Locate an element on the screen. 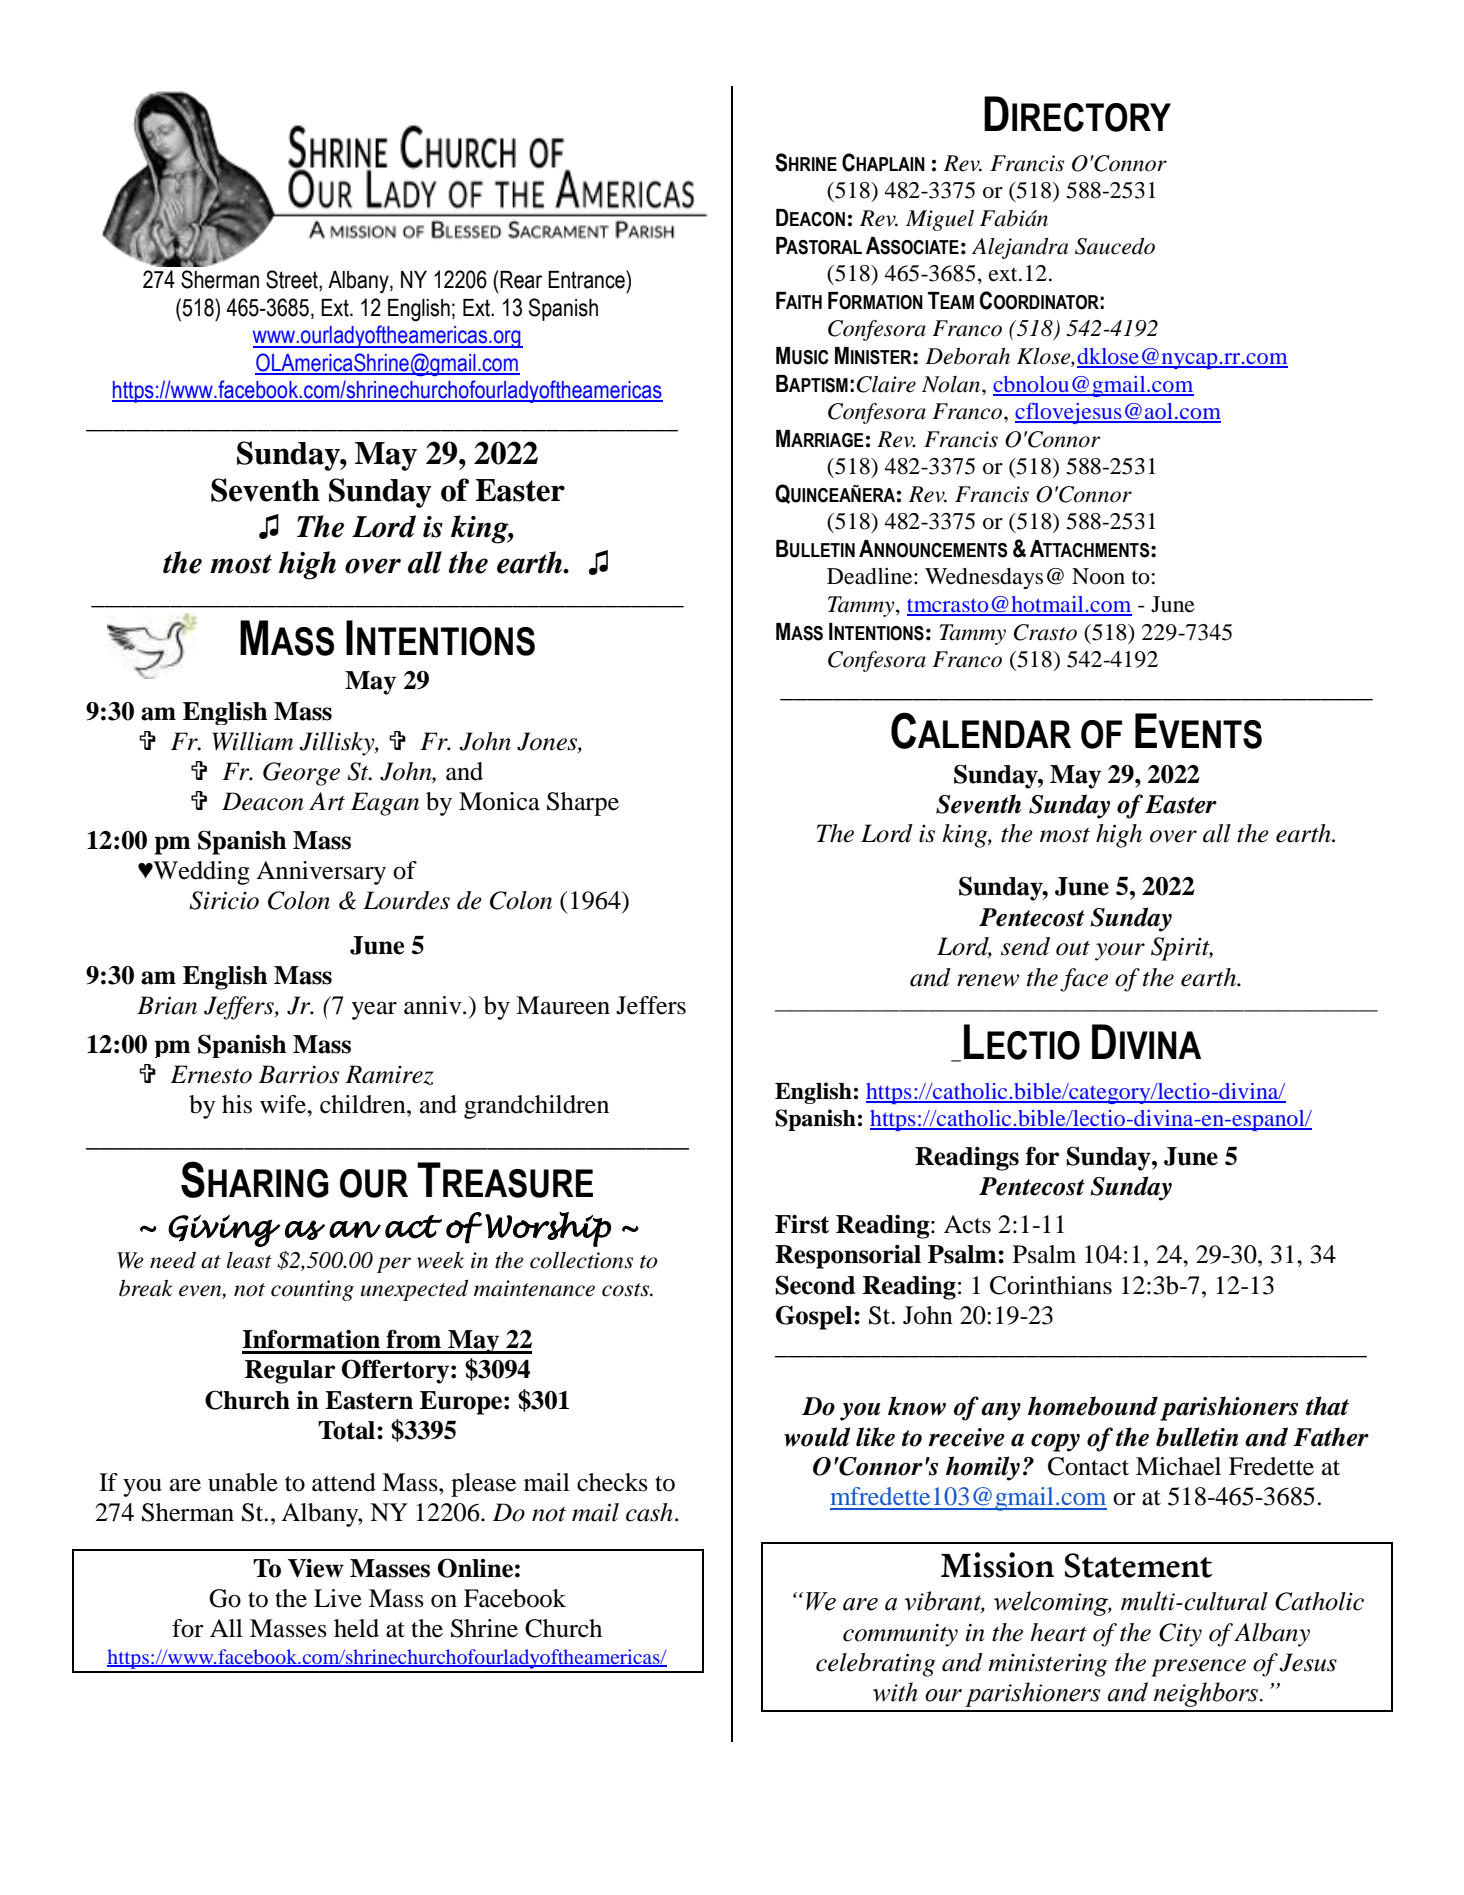 This screenshot has height=1895, width=1464. held is located at coordinates (356, 1628).
